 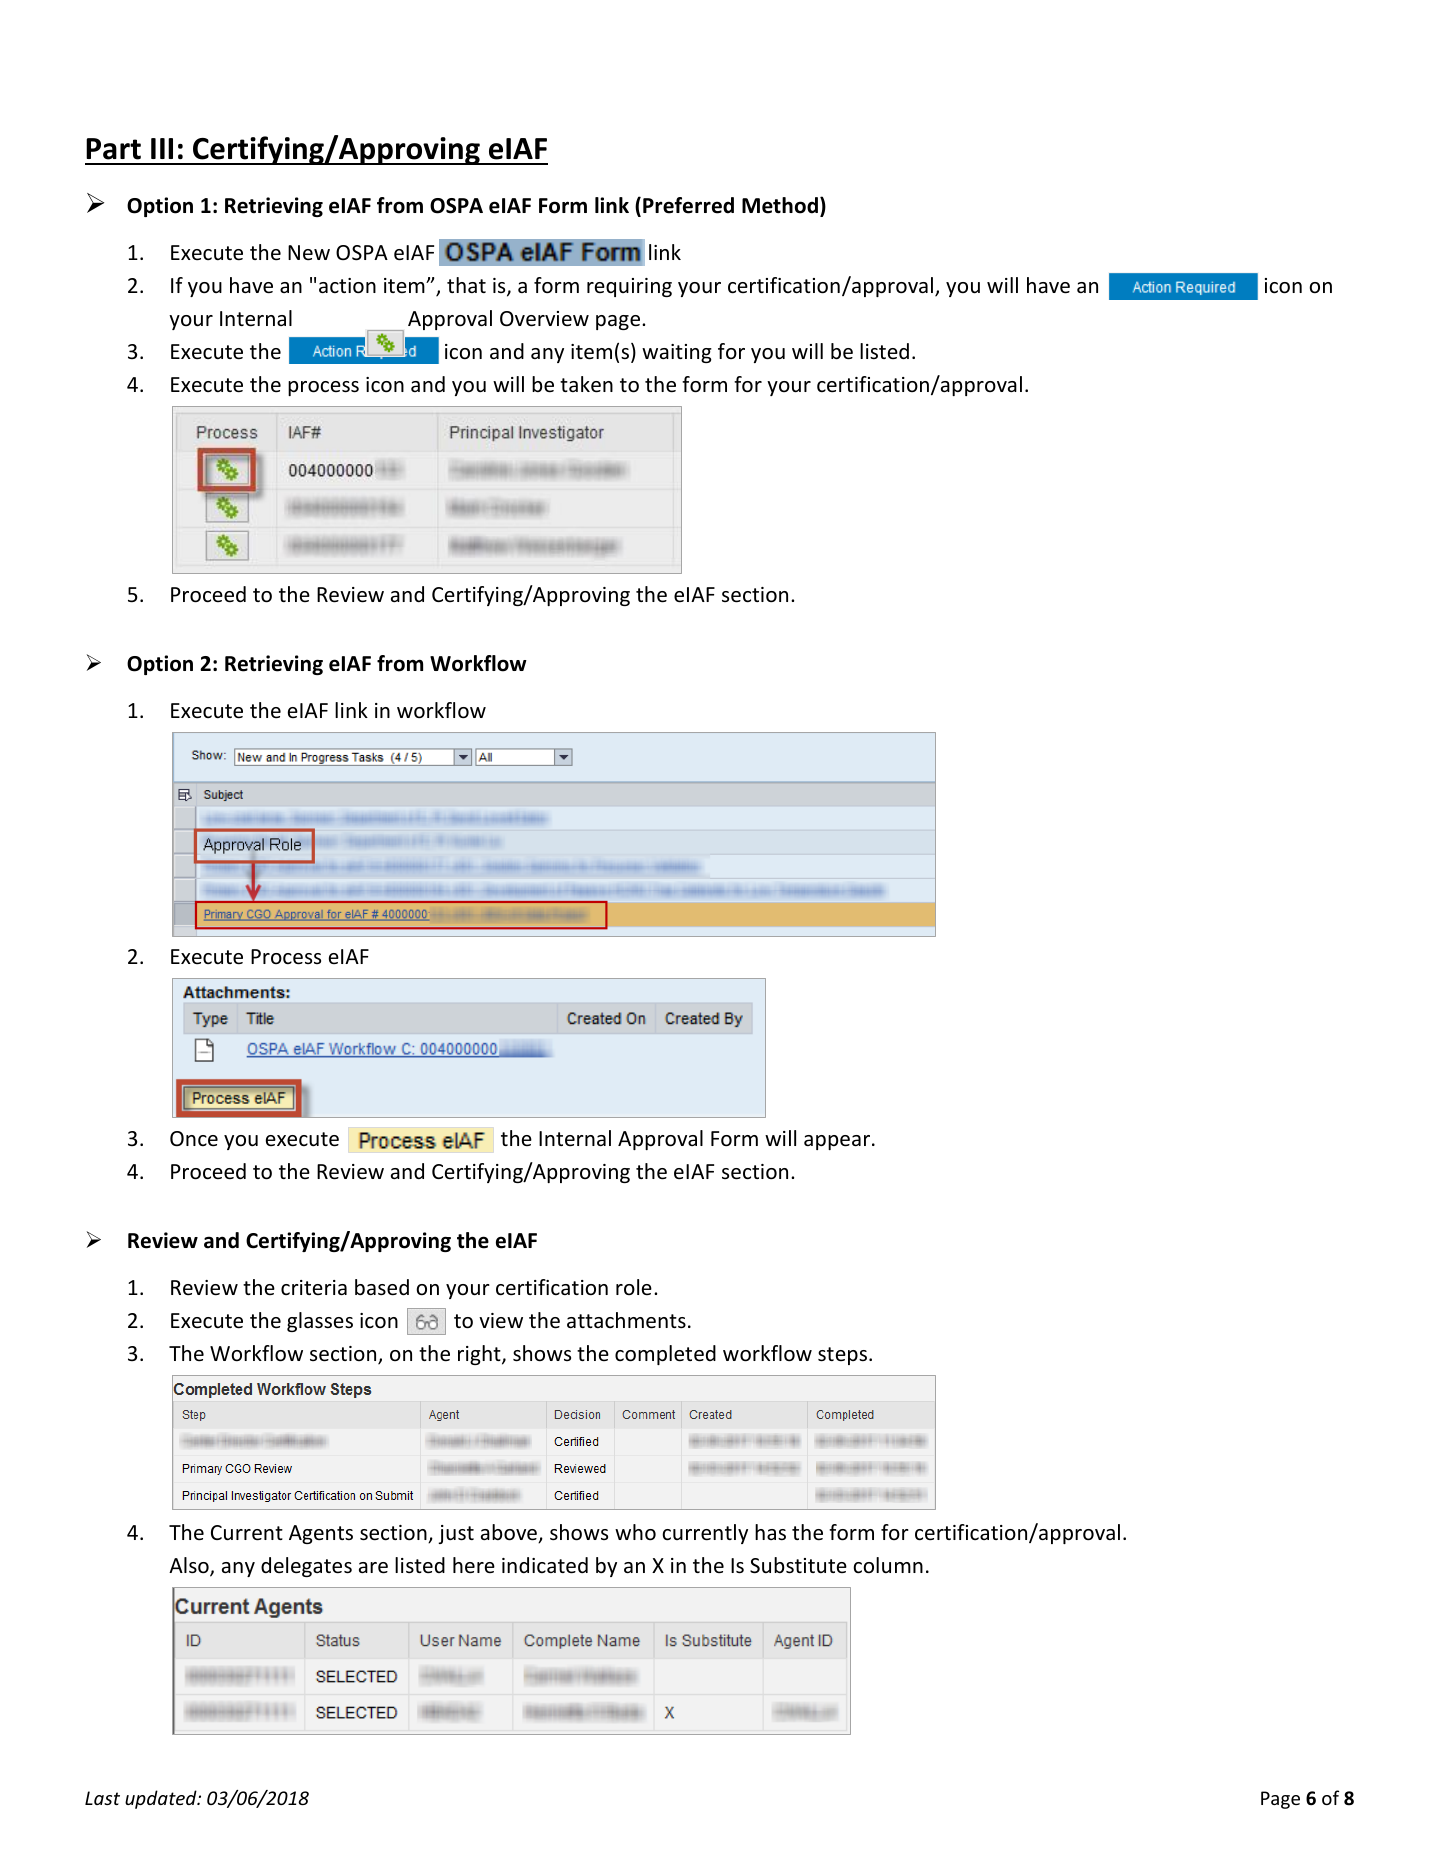 What do you see at coordinates (586, 384) in the screenshot?
I see `taken` at bounding box center [586, 384].
